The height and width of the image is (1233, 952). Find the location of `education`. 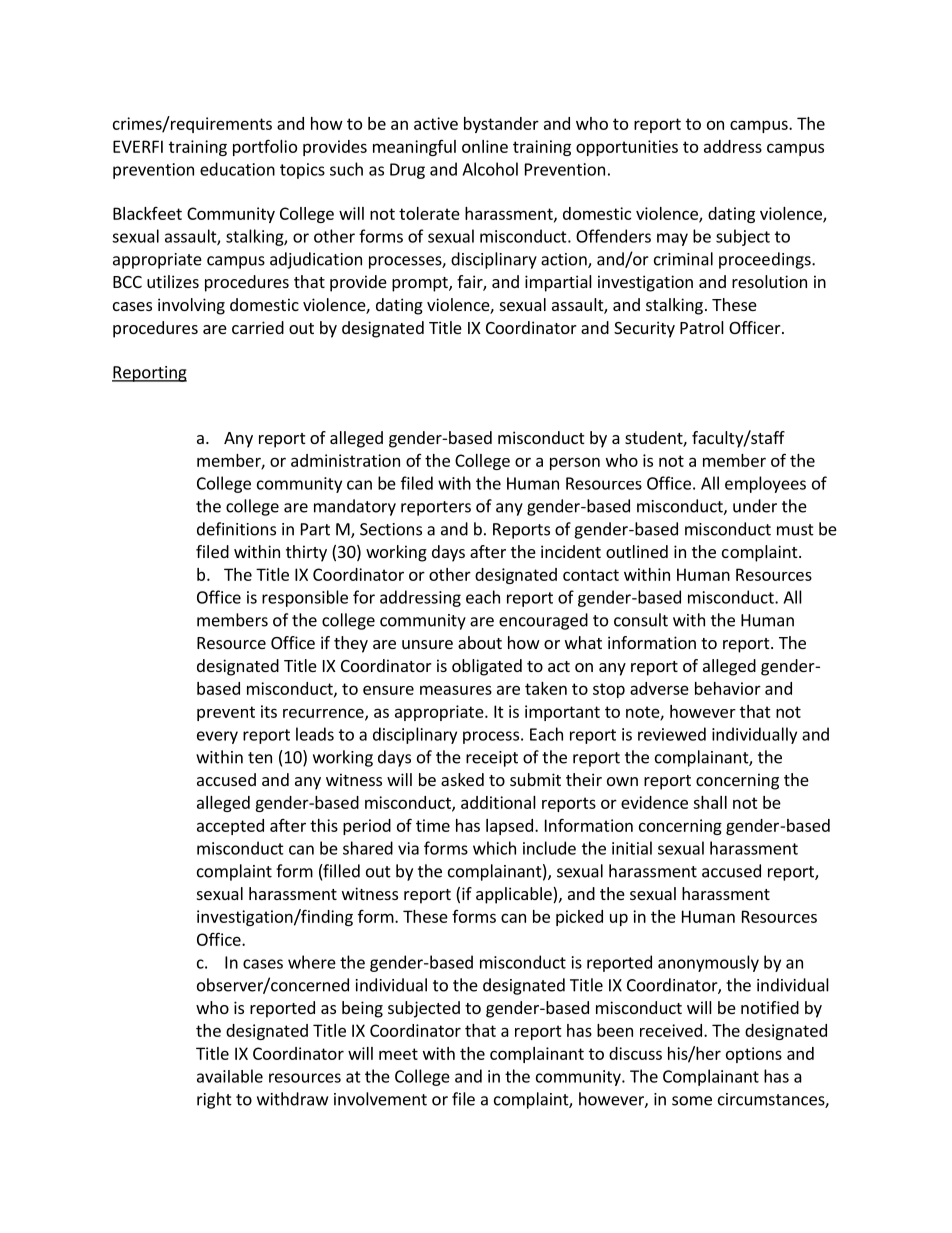

education is located at coordinates (237, 169).
